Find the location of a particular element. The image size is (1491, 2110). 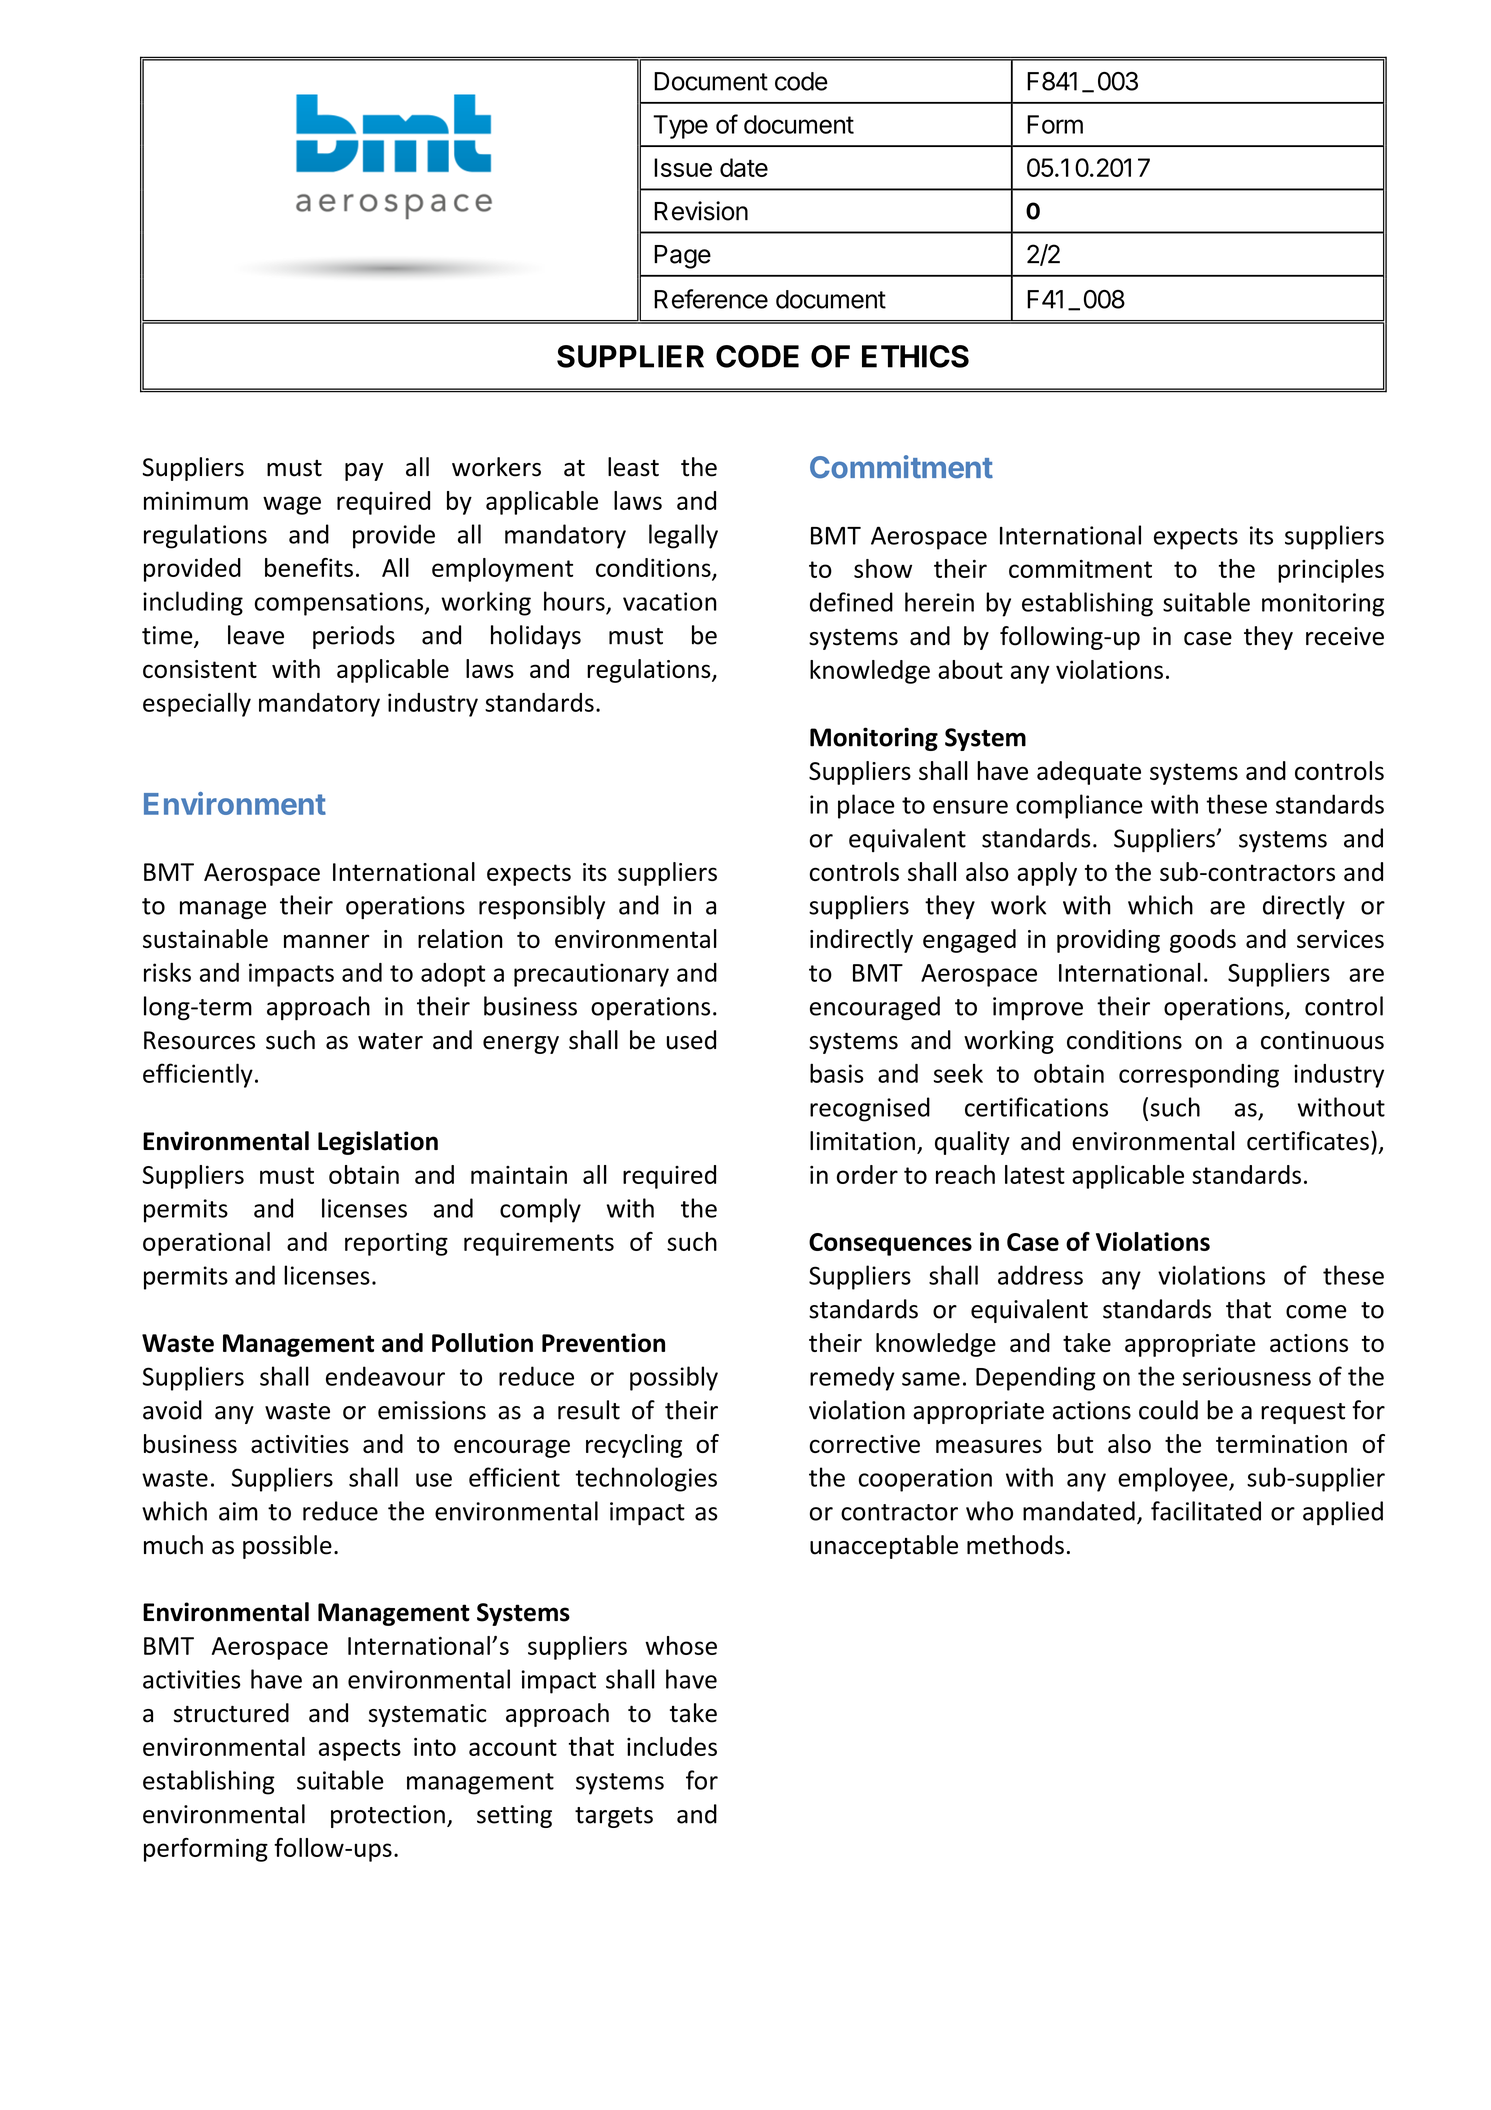

aspects is located at coordinates (360, 1750).
